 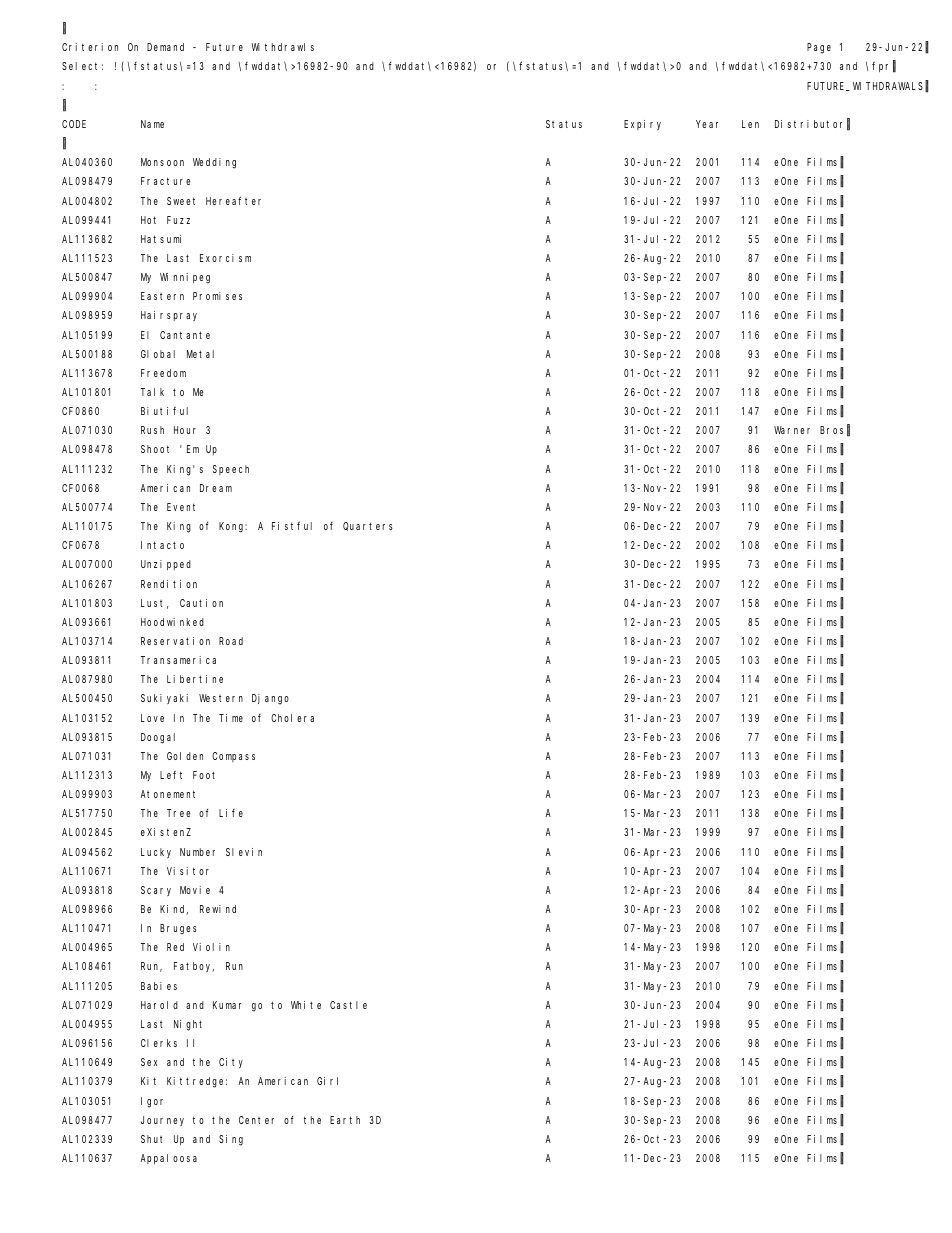 What do you see at coordinates (270, 699) in the screenshot?
I see `Django` at bounding box center [270, 699].
